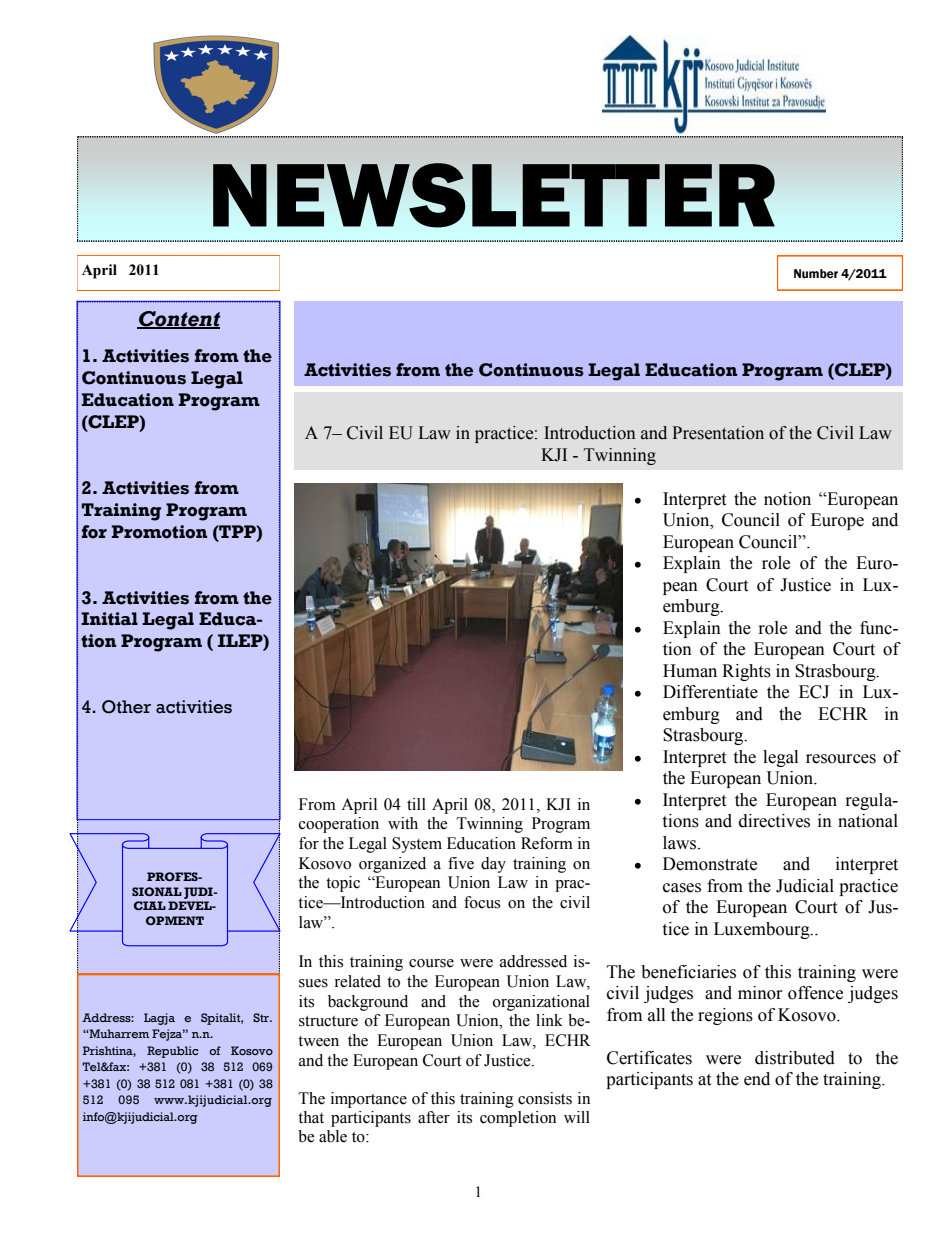 This document has width=952, height=1233. I want to click on Demonstrate, so click(710, 864).
